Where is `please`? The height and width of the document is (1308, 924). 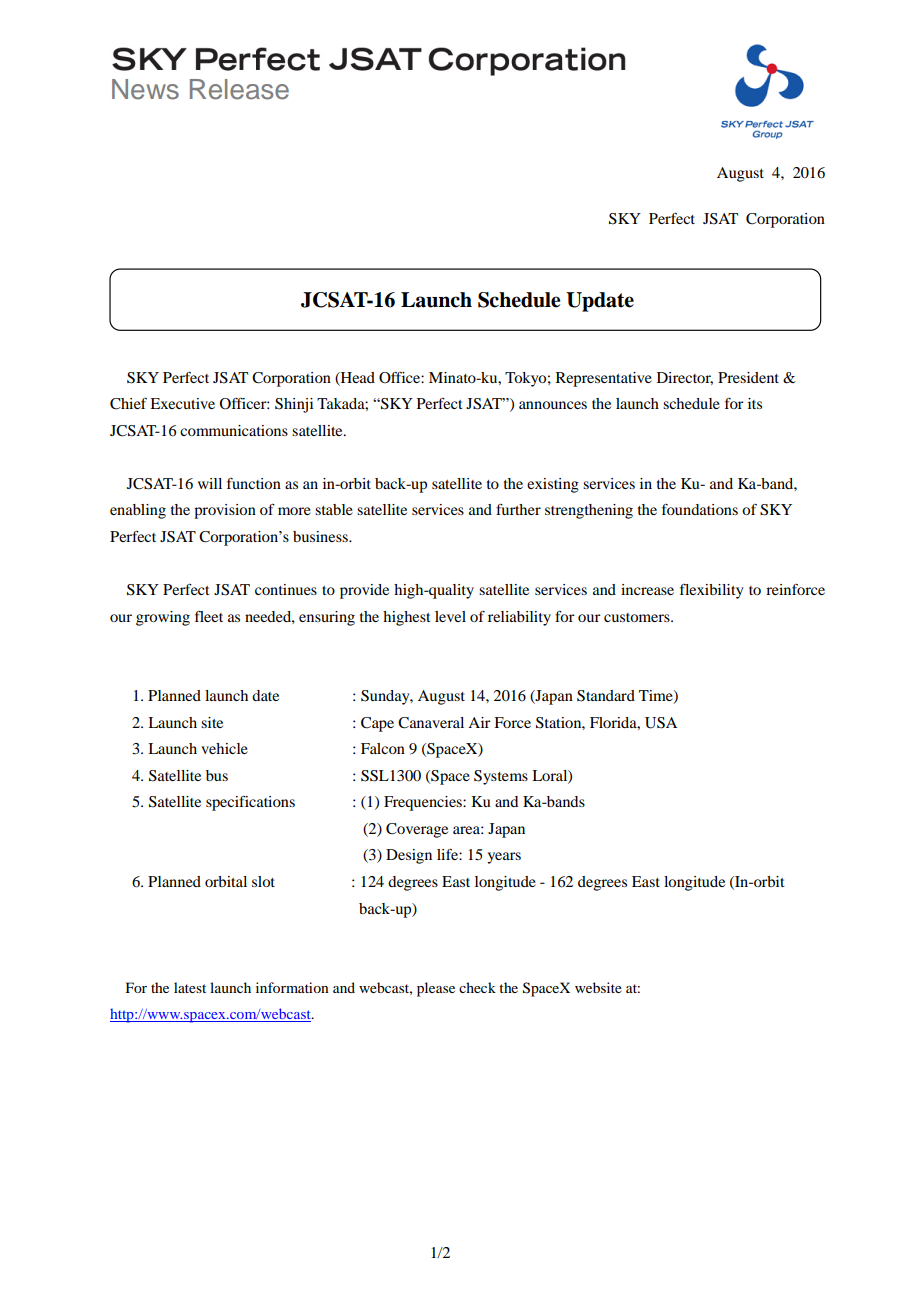
please is located at coordinates (436, 989).
